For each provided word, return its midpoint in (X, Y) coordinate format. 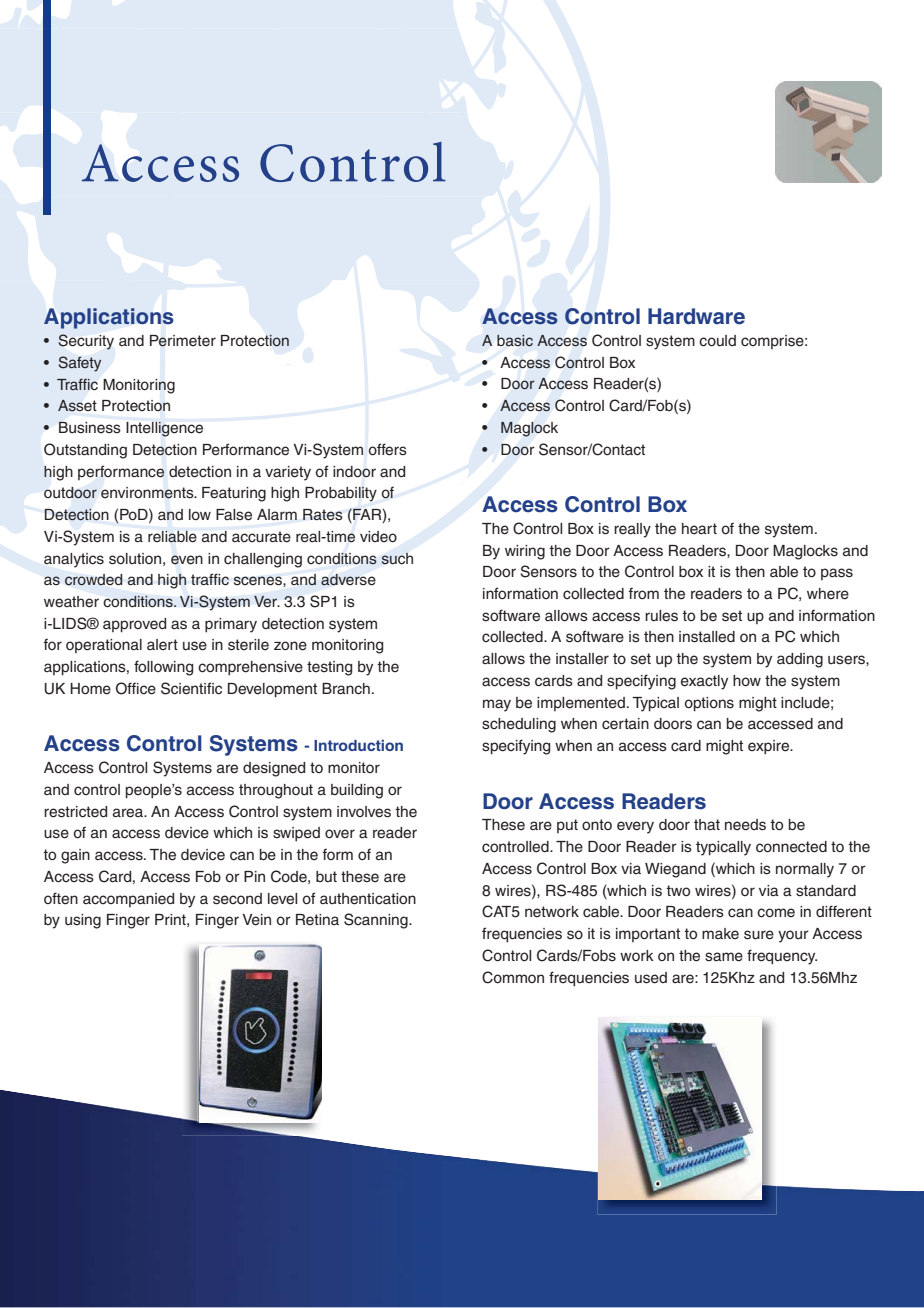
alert (162, 645)
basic (515, 340)
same (724, 957)
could (717, 341)
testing (329, 668)
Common (513, 977)
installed (707, 637)
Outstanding (85, 451)
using (83, 921)
